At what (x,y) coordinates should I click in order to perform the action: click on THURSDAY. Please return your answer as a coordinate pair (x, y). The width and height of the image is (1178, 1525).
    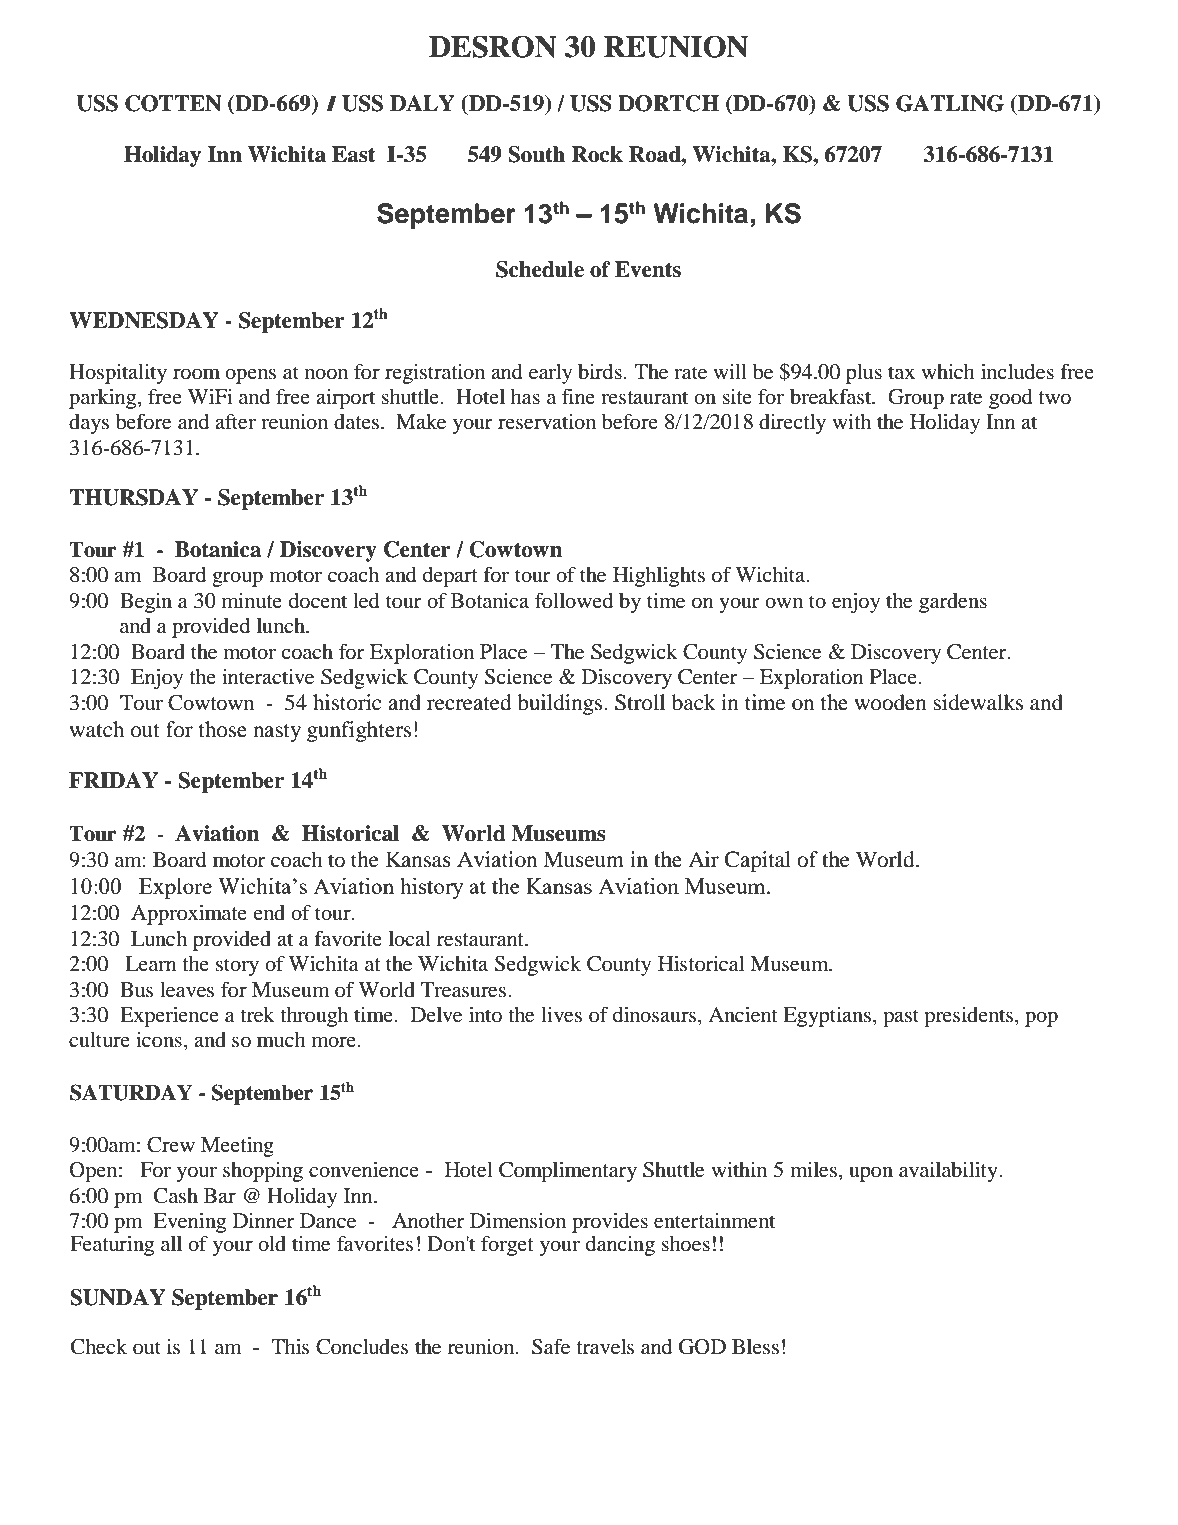
    Looking at the image, I should click on (133, 497).
